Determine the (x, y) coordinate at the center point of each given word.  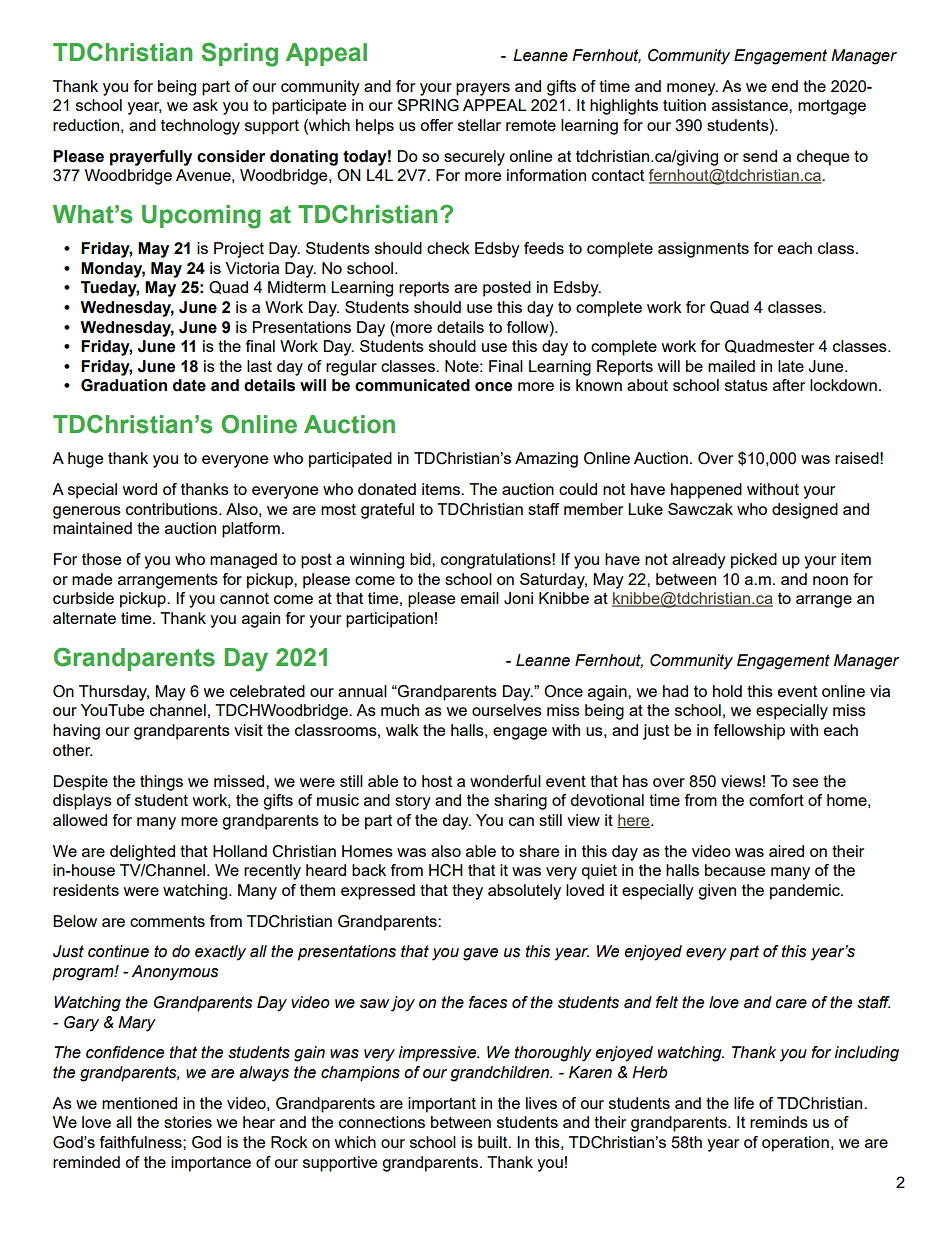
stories (188, 1122)
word (139, 489)
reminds (779, 1122)
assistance (751, 105)
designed (805, 511)
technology (200, 127)
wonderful (505, 781)
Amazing (546, 460)
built (494, 1142)
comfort (776, 800)
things (161, 783)
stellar (479, 125)
